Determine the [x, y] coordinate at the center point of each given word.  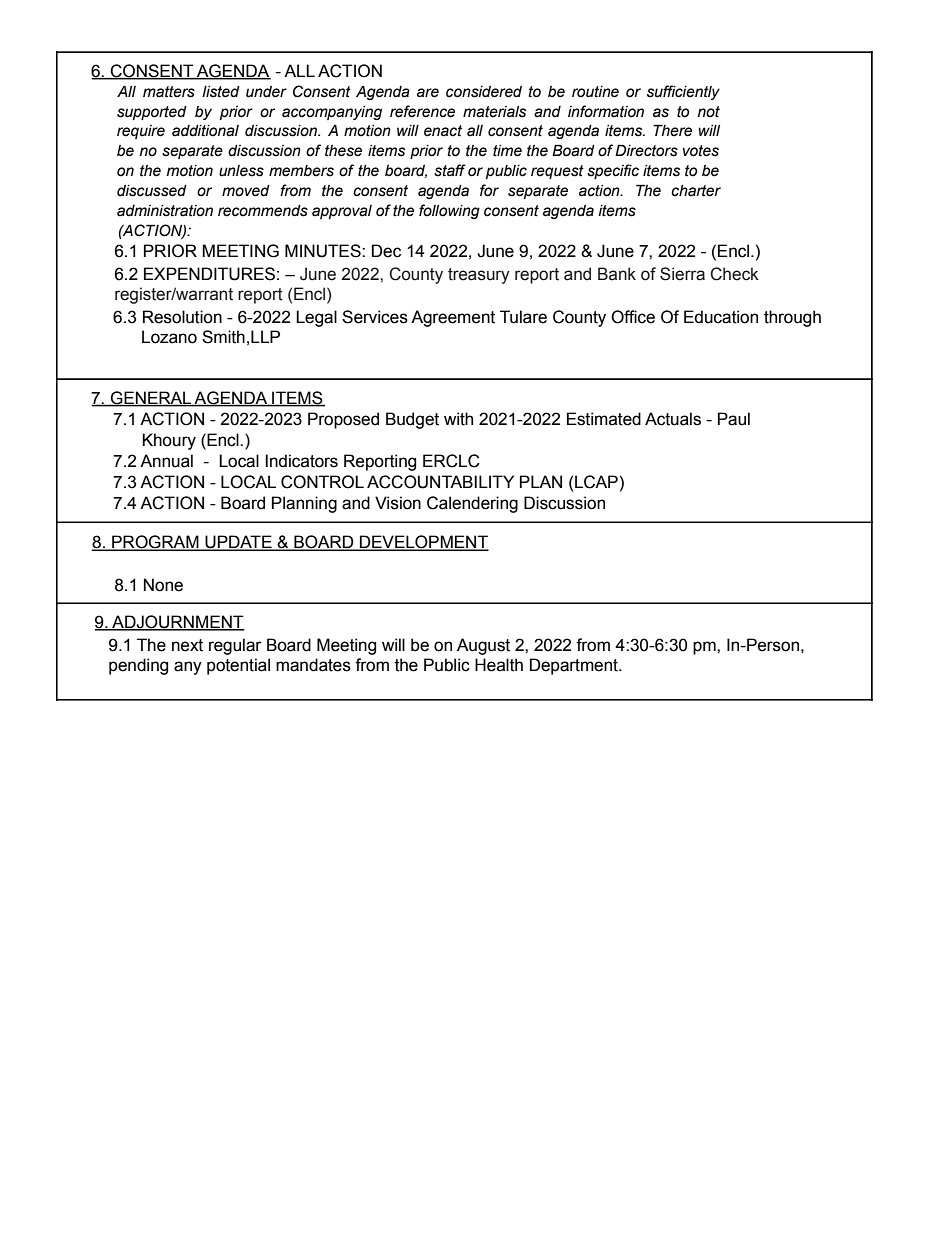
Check [734, 274]
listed [221, 92]
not [709, 112]
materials [494, 112]
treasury [479, 276]
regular [235, 646]
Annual [166, 461]
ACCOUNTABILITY [440, 482]
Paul [734, 419]
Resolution [182, 317]
